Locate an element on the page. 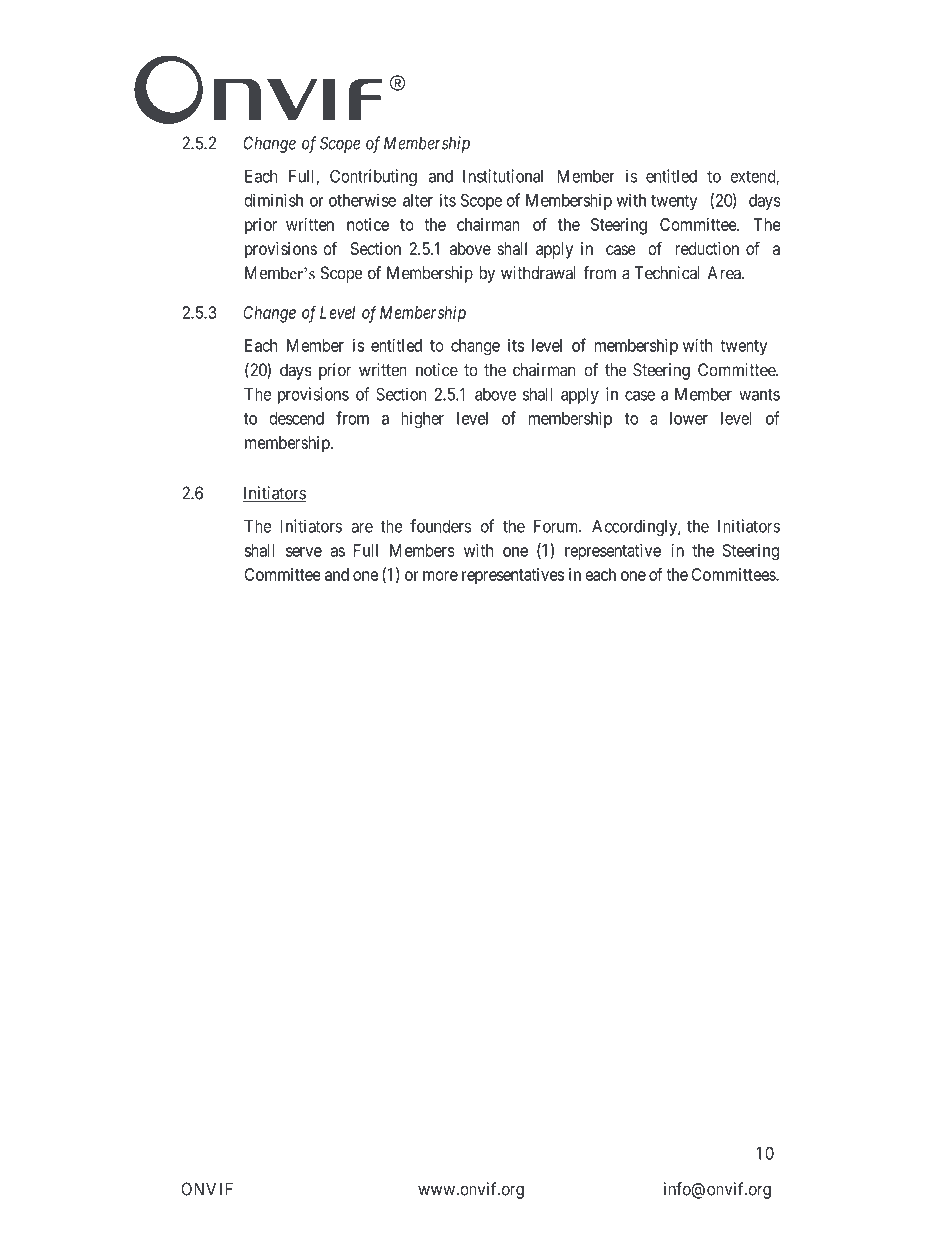 This image has width=952, height=1233. otherwise is located at coordinates (362, 200).
